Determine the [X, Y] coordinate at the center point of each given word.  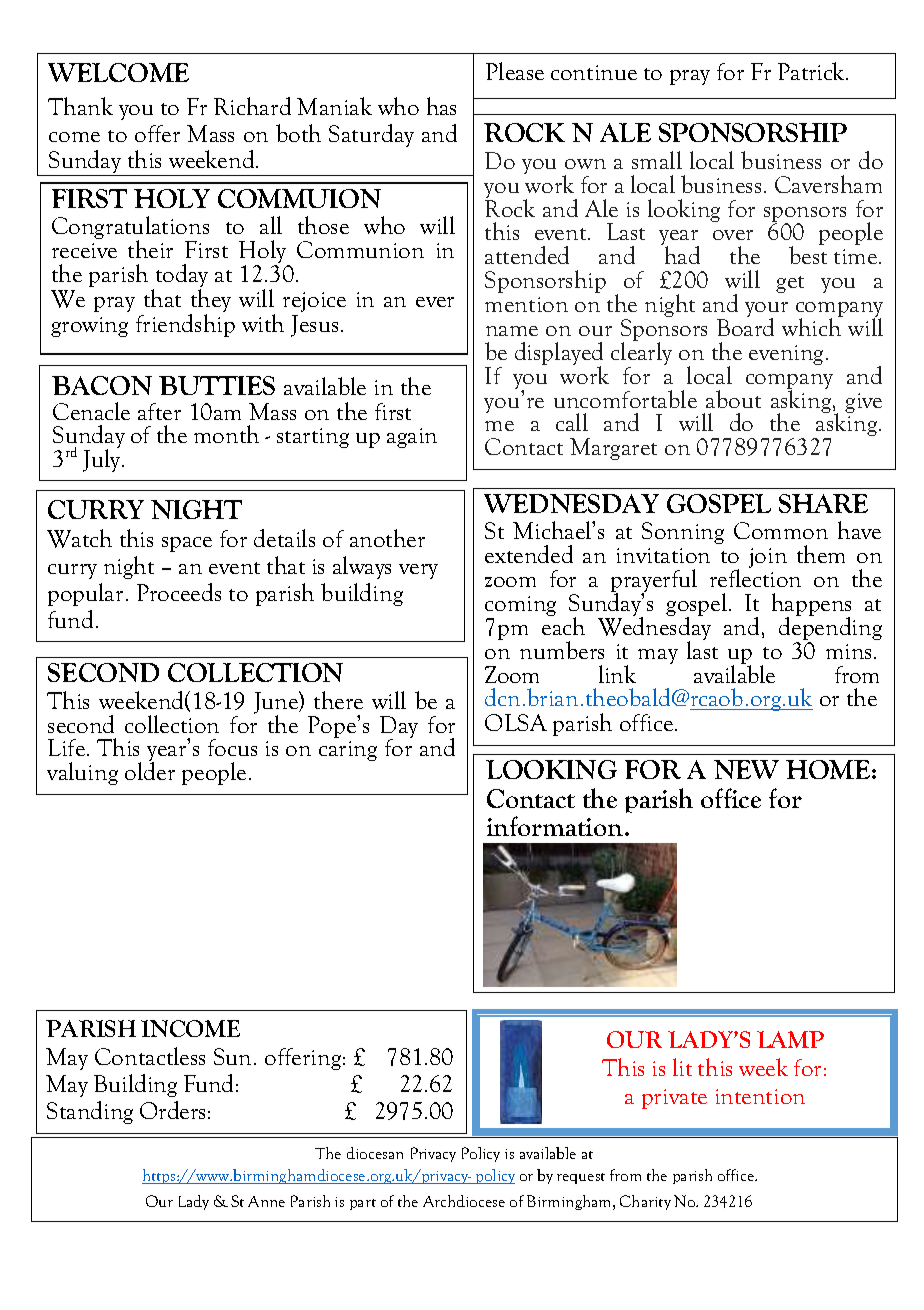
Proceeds [179, 592]
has [441, 106]
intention [760, 1096]
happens [811, 606]
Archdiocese [464, 1201]
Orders [172, 1110]
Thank [80, 106]
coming [520, 607]
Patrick [813, 71]
